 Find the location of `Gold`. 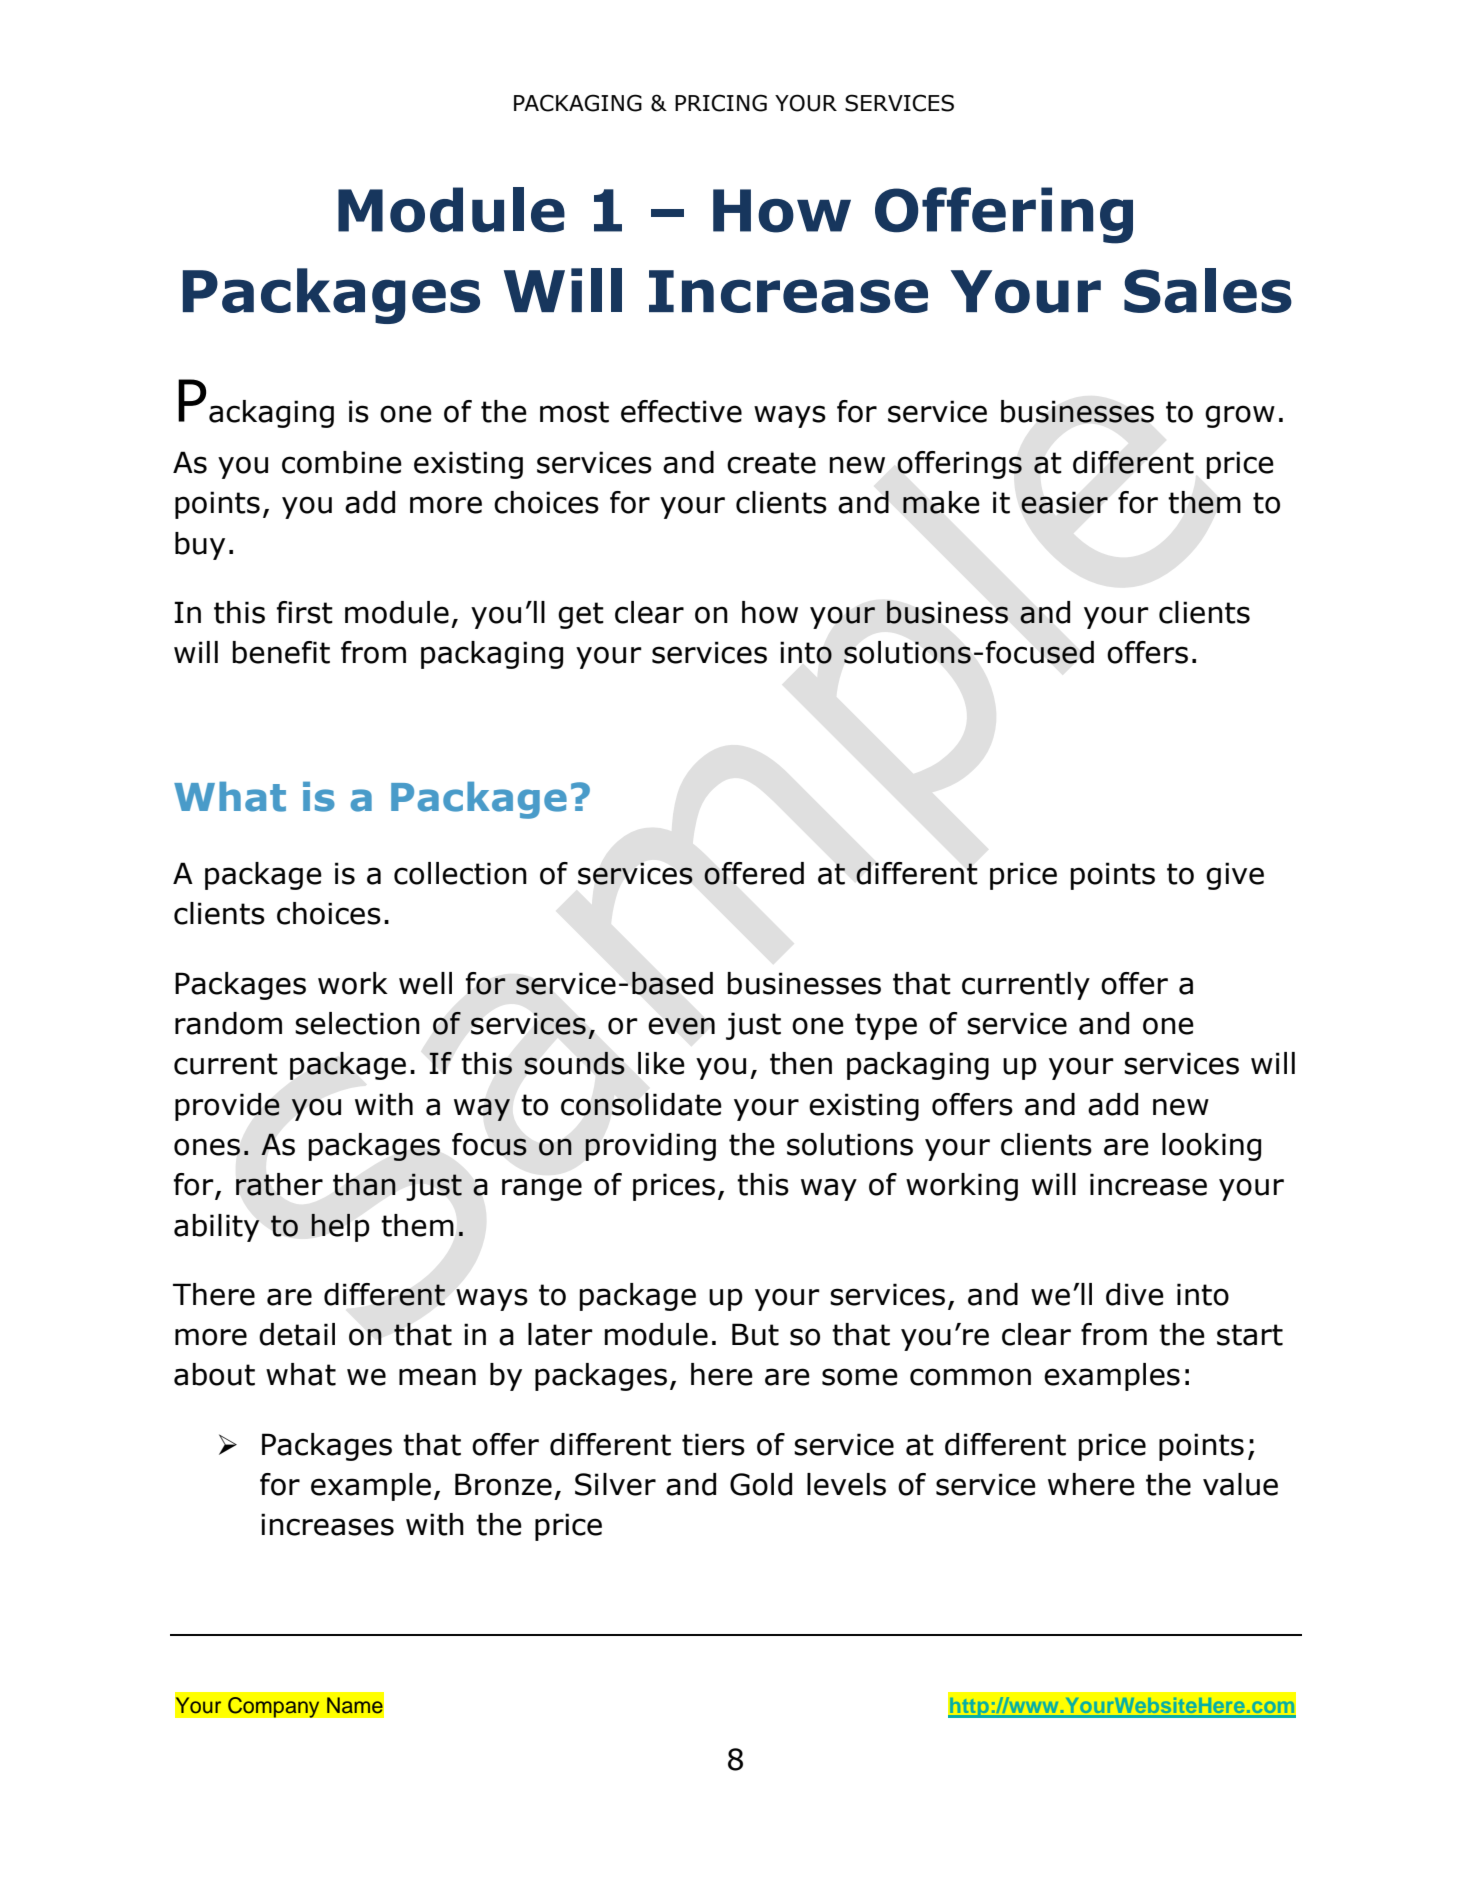

Gold is located at coordinates (761, 1484).
